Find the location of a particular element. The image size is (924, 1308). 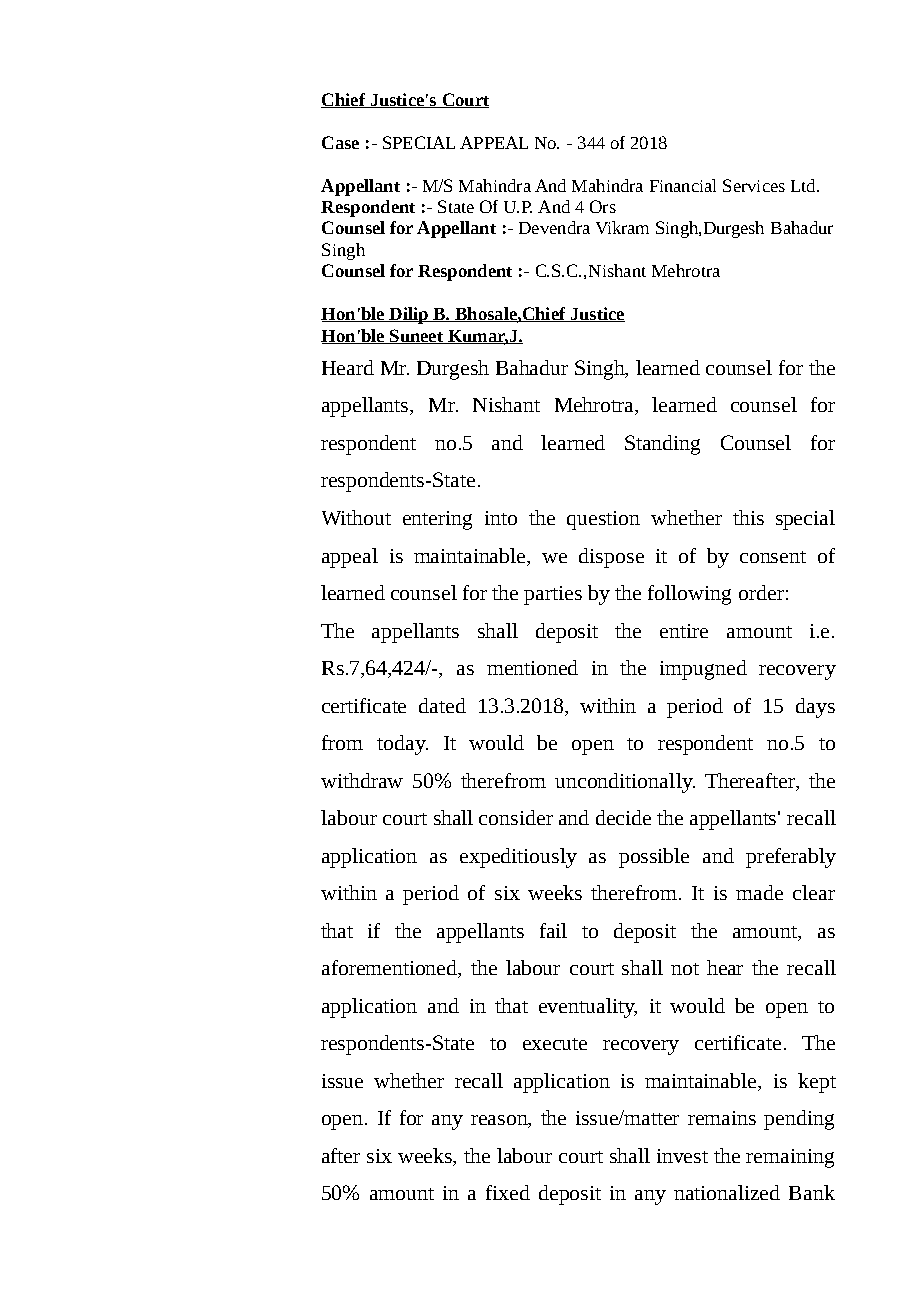

invest is located at coordinates (682, 1156).
